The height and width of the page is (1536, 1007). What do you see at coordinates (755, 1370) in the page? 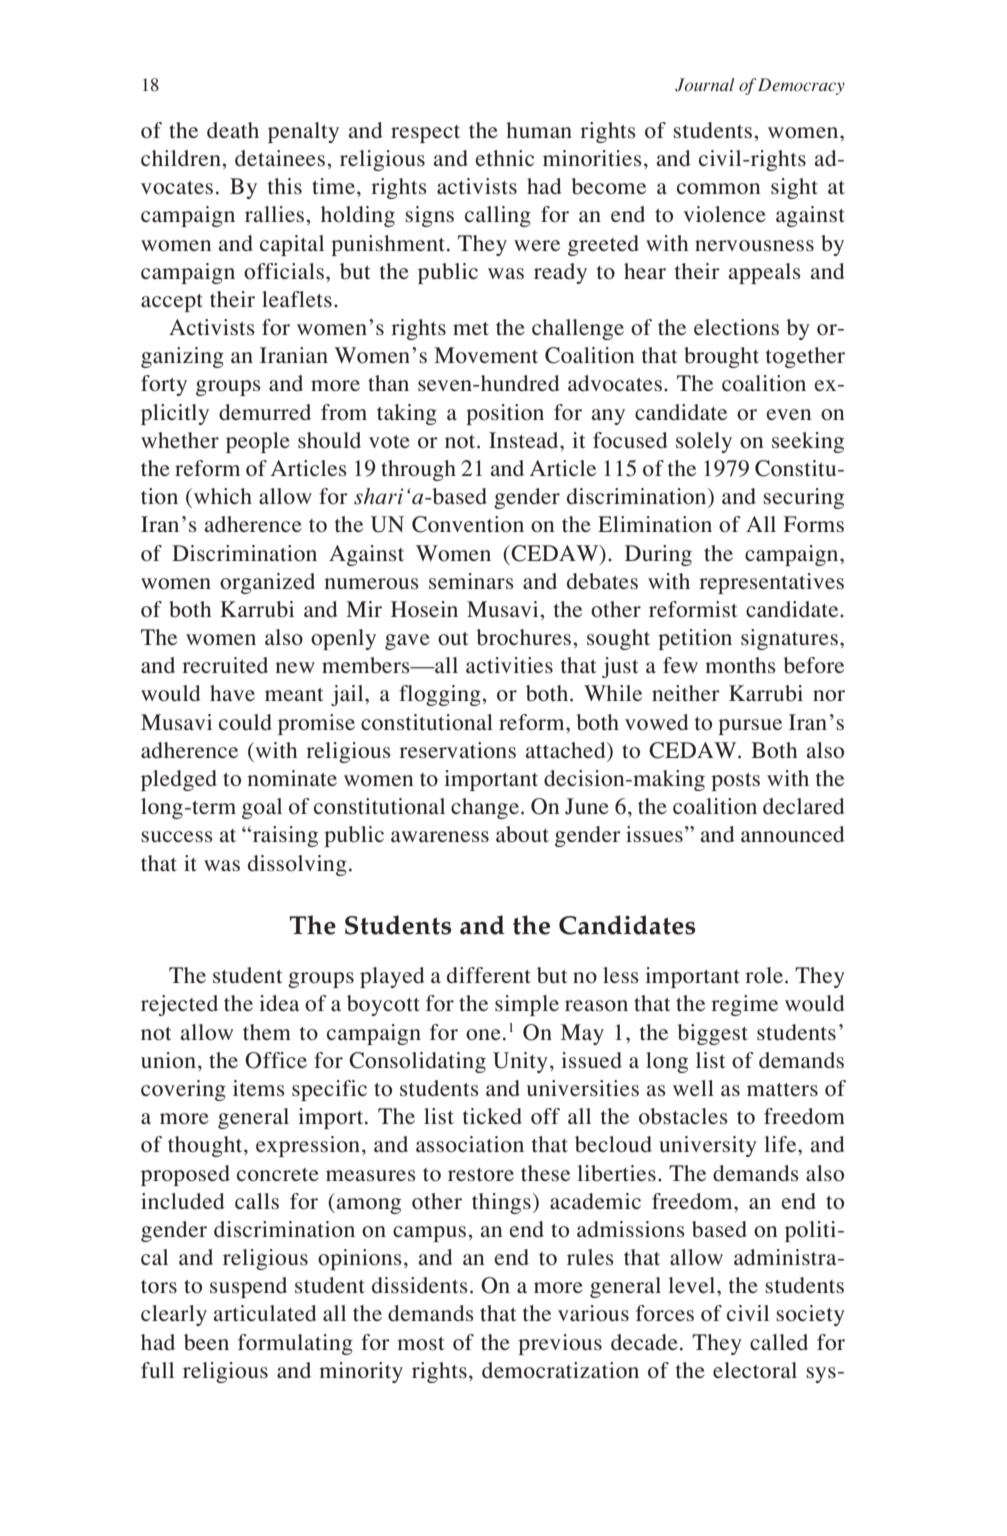
I see `electoral` at bounding box center [755, 1370].
